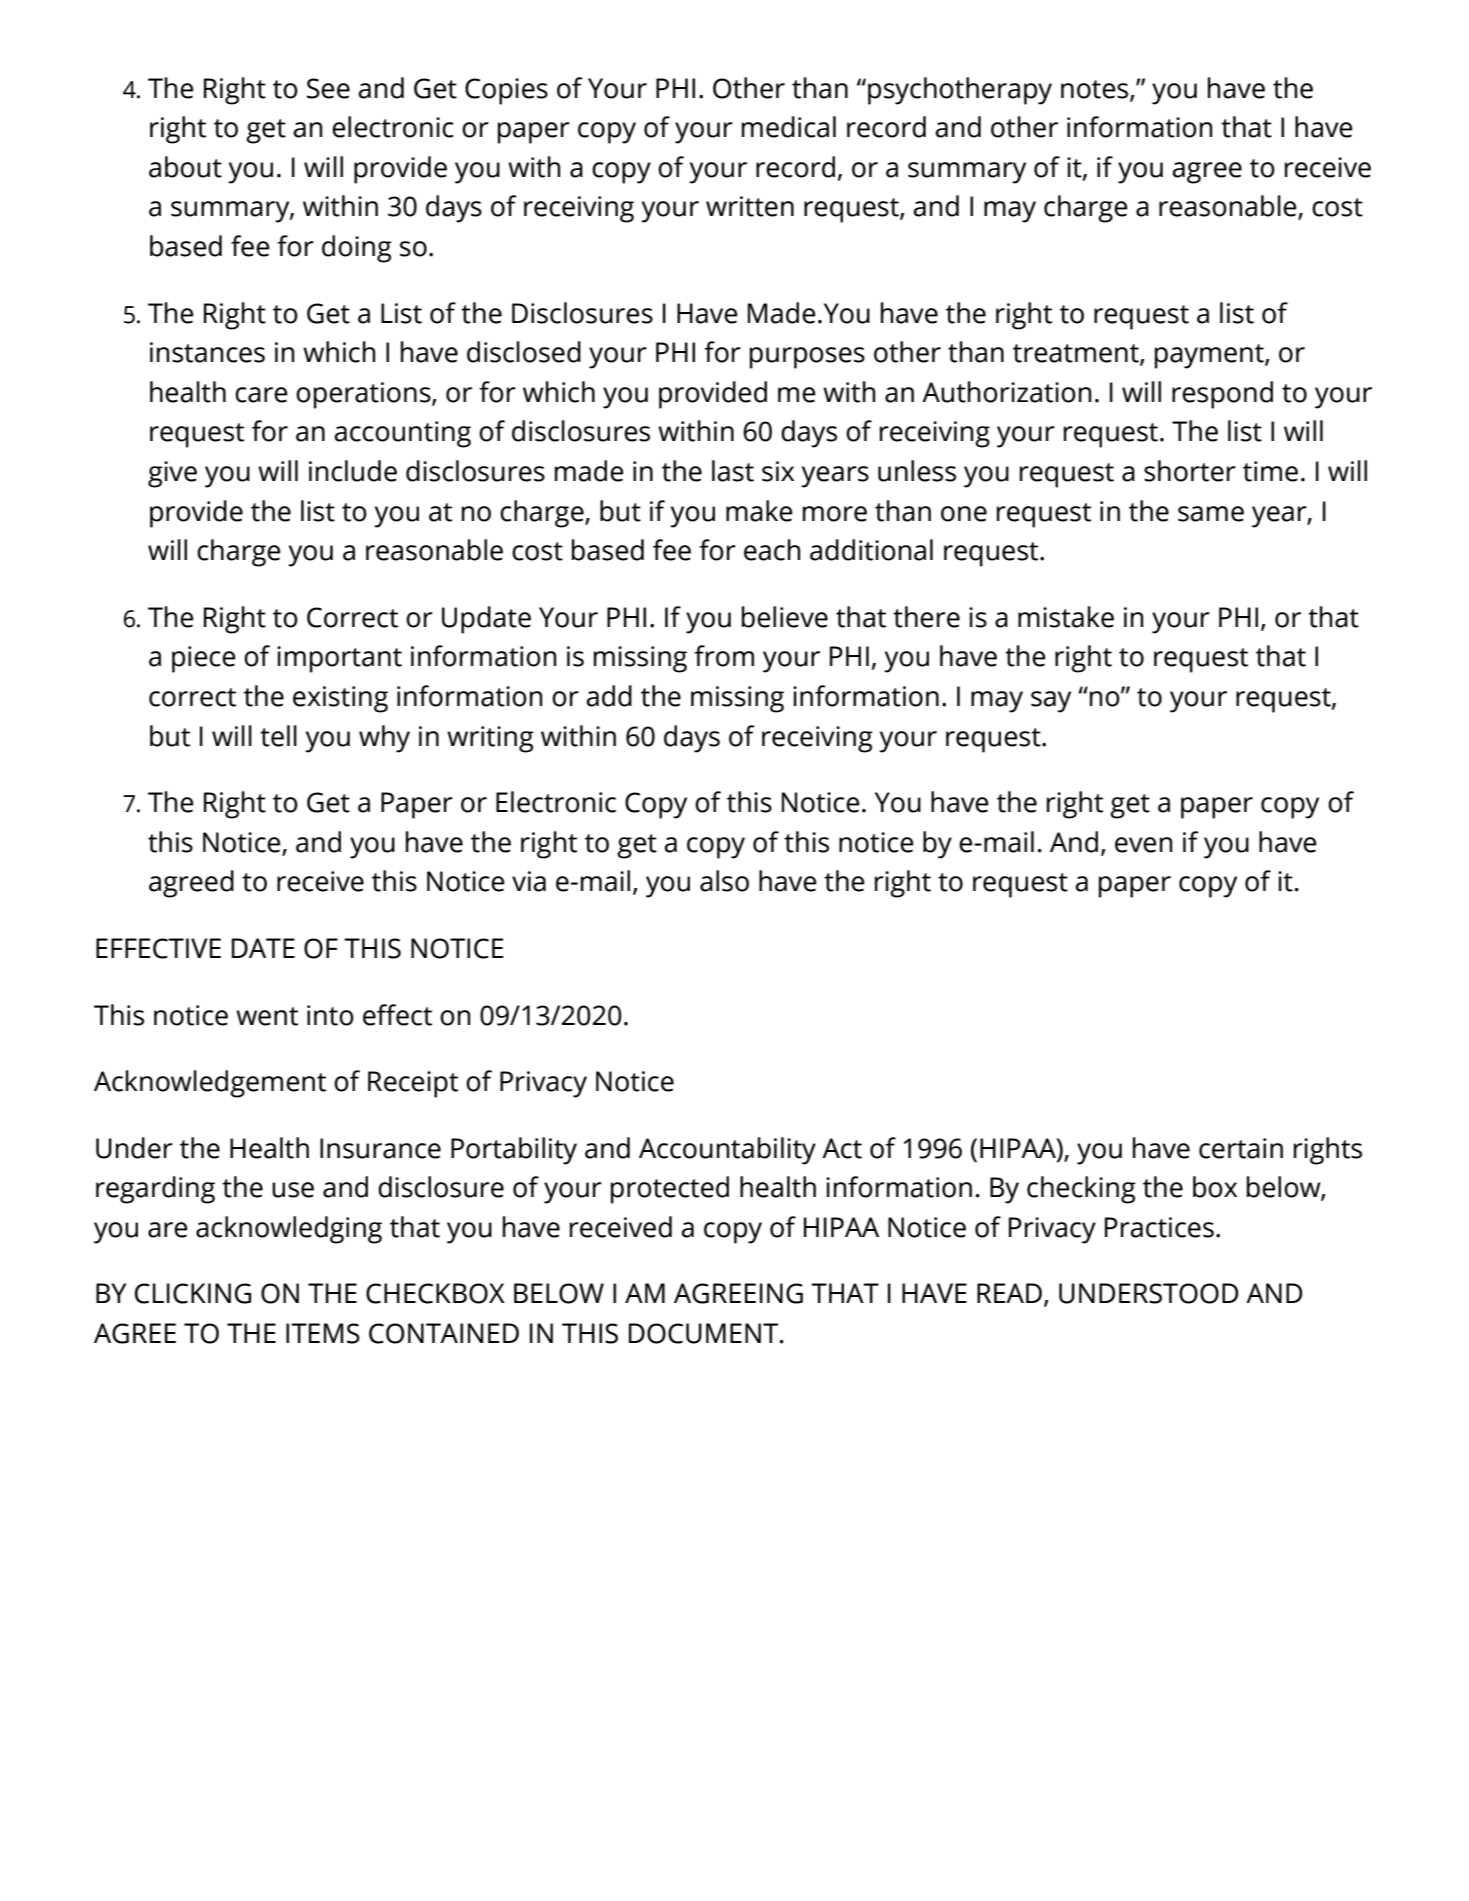 The height and width of the document is (1901, 1469). Describe the element at coordinates (261, 395) in the document. I see `care` at that location.
